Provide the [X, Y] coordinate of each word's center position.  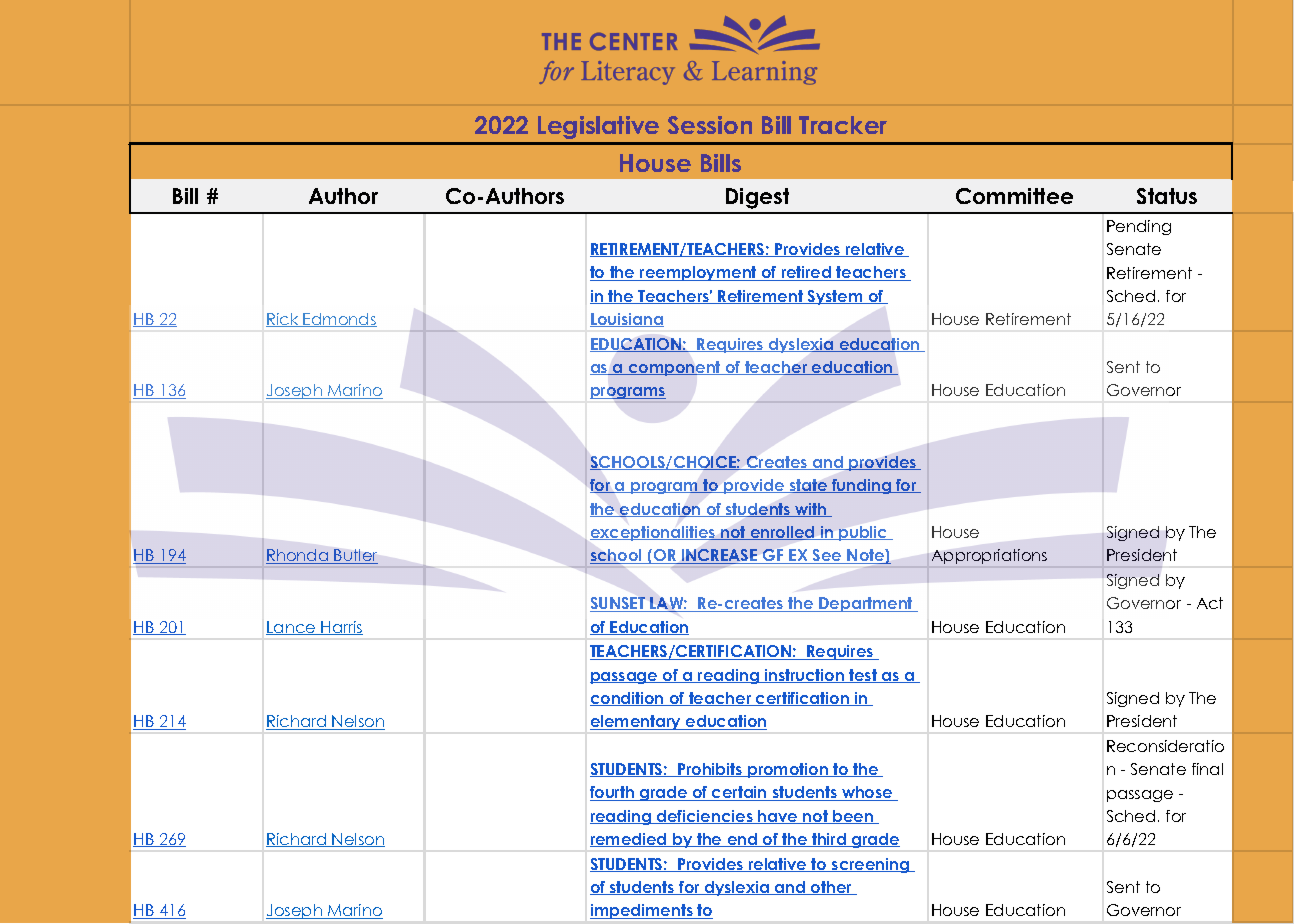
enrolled [783, 533]
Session [710, 125]
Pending [1139, 227]
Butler [355, 556]
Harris [341, 628]
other [831, 888]
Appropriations [989, 556]
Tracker [843, 125]
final [1207, 769]
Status [1167, 196]
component [674, 368]
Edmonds [339, 320]
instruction [804, 676]
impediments [642, 911]
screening [871, 865]
